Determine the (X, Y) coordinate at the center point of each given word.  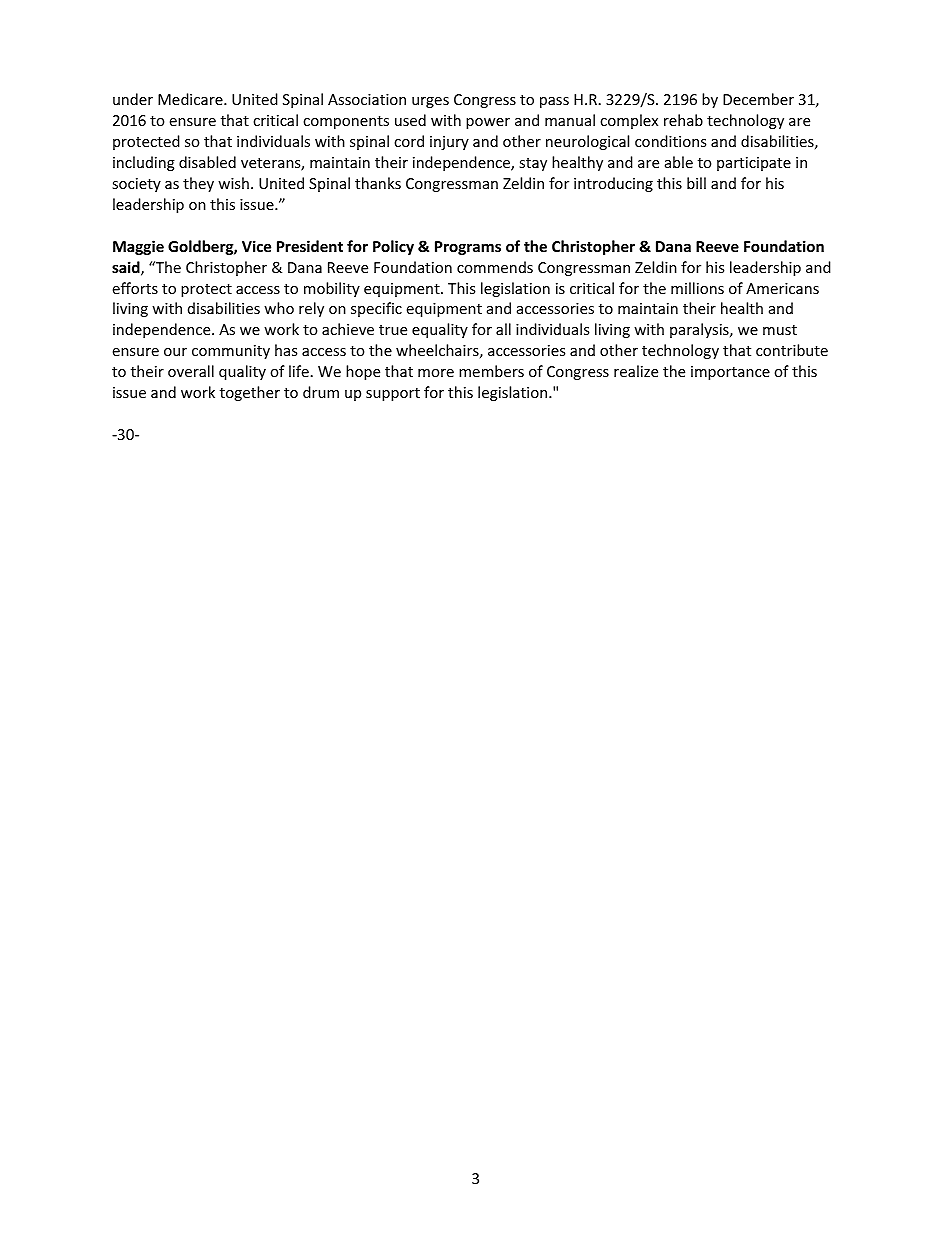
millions (697, 288)
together (250, 393)
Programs (468, 248)
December (758, 99)
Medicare (191, 99)
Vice (256, 246)
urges (430, 102)
